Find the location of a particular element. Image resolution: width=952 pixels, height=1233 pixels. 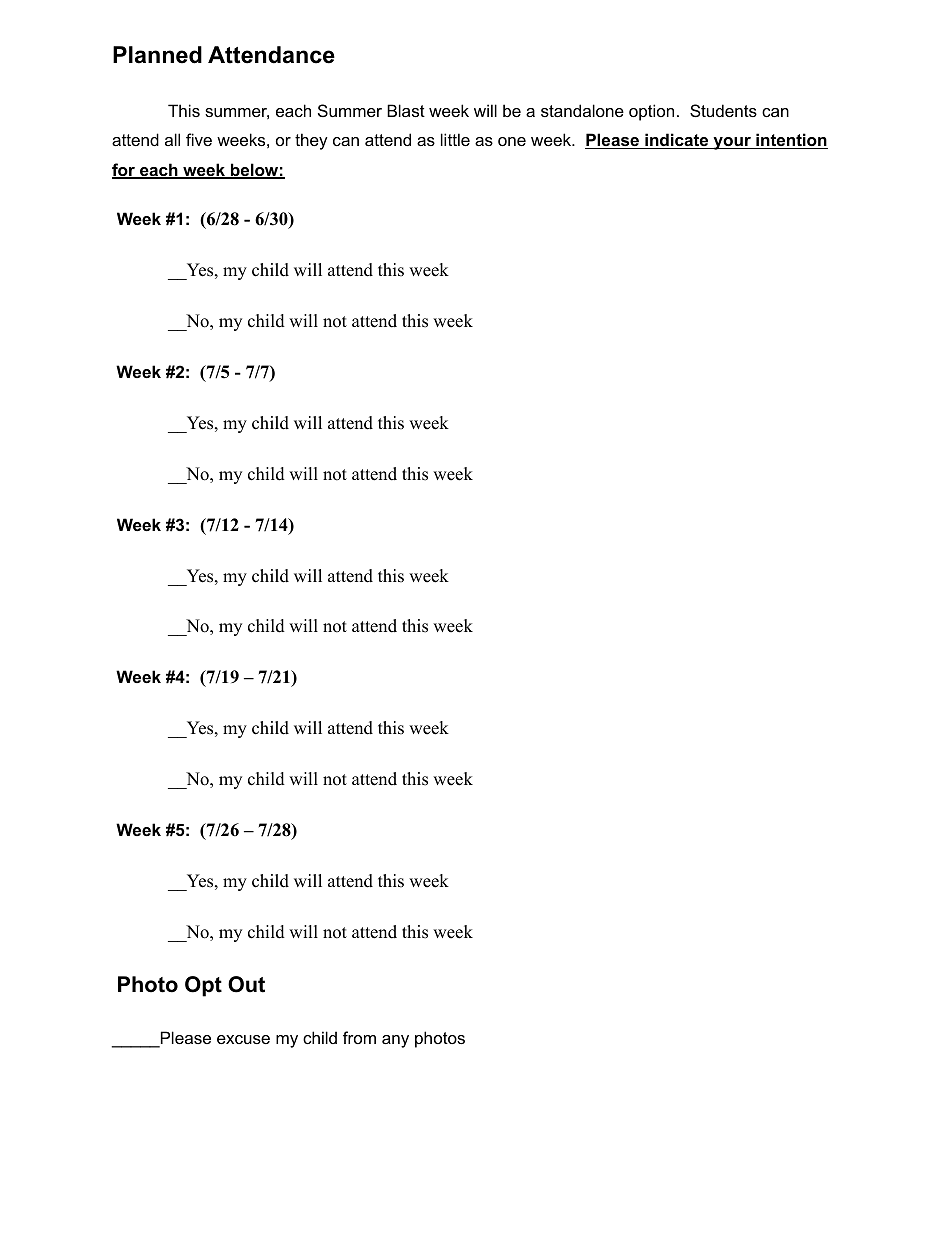

from is located at coordinates (359, 1037).
